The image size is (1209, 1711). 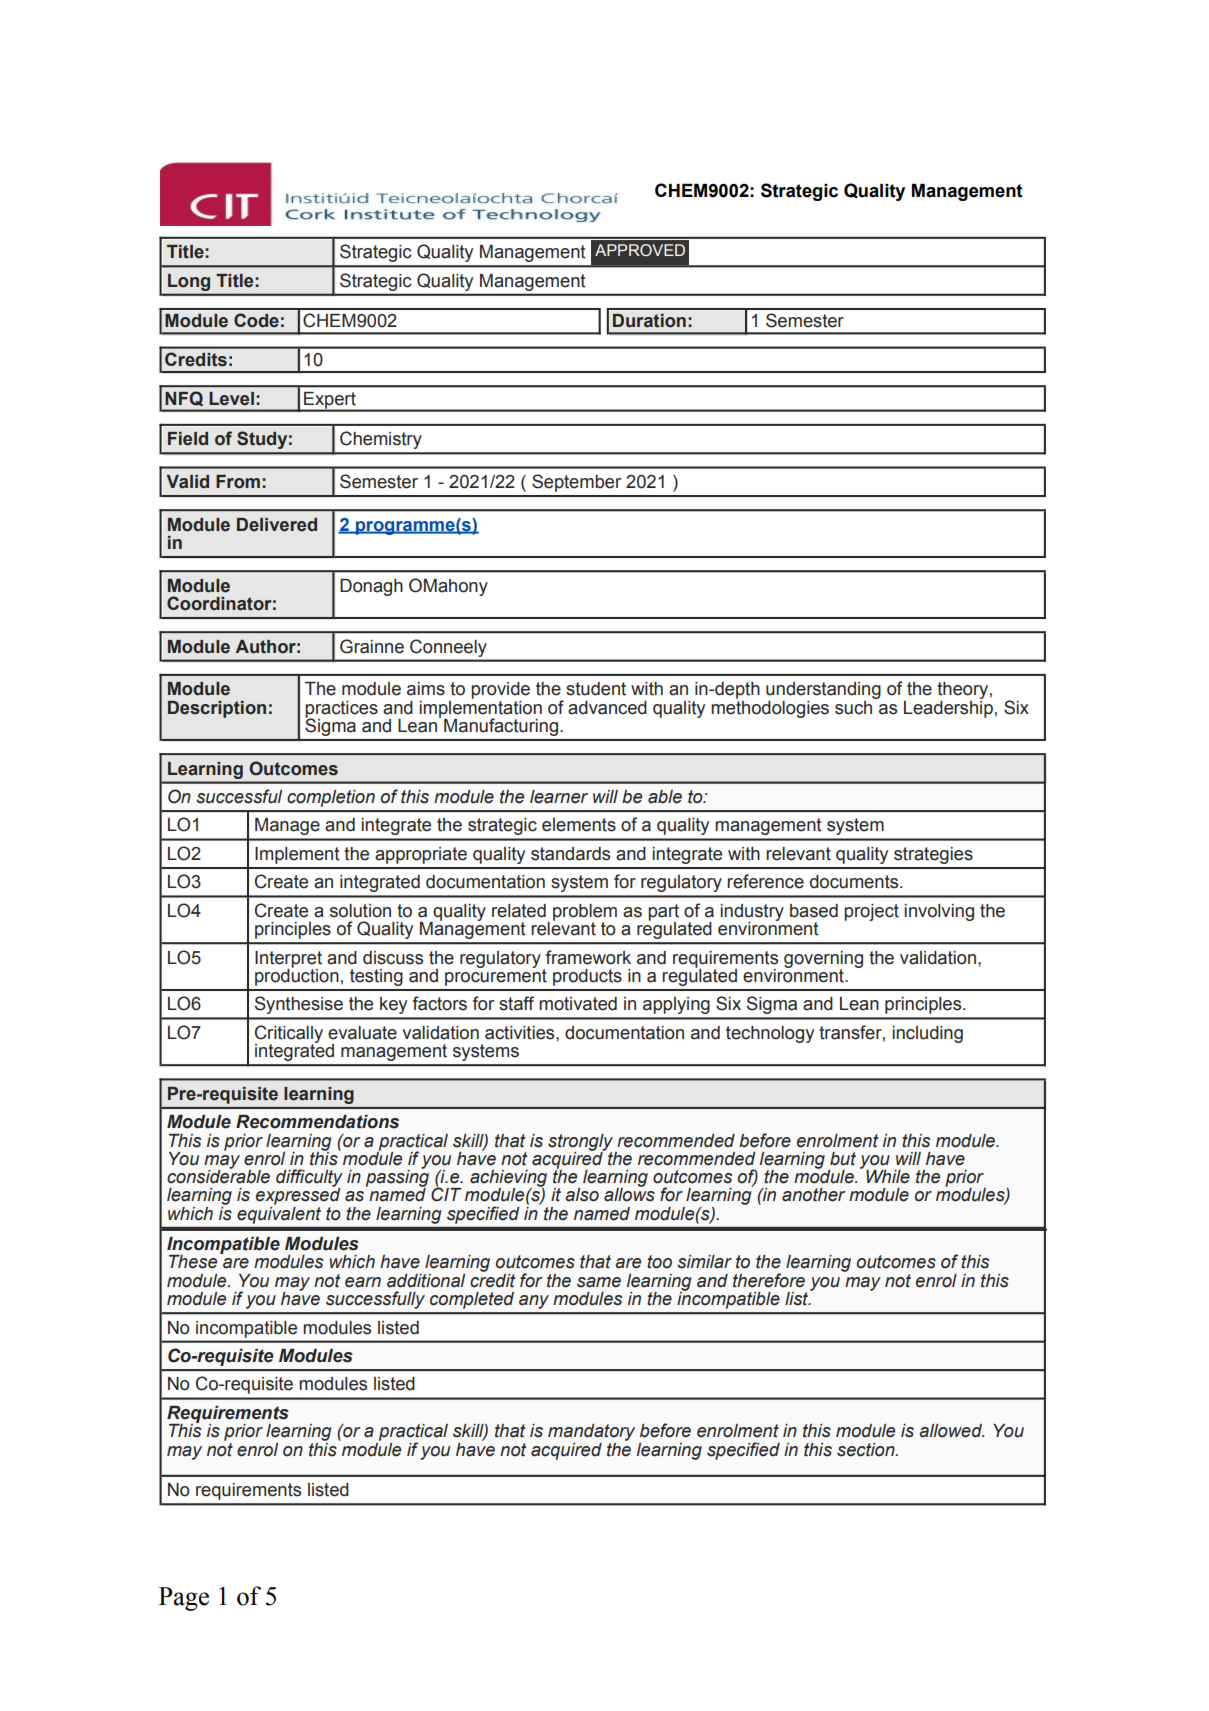 I want to click on mandatory, so click(x=591, y=1434).
